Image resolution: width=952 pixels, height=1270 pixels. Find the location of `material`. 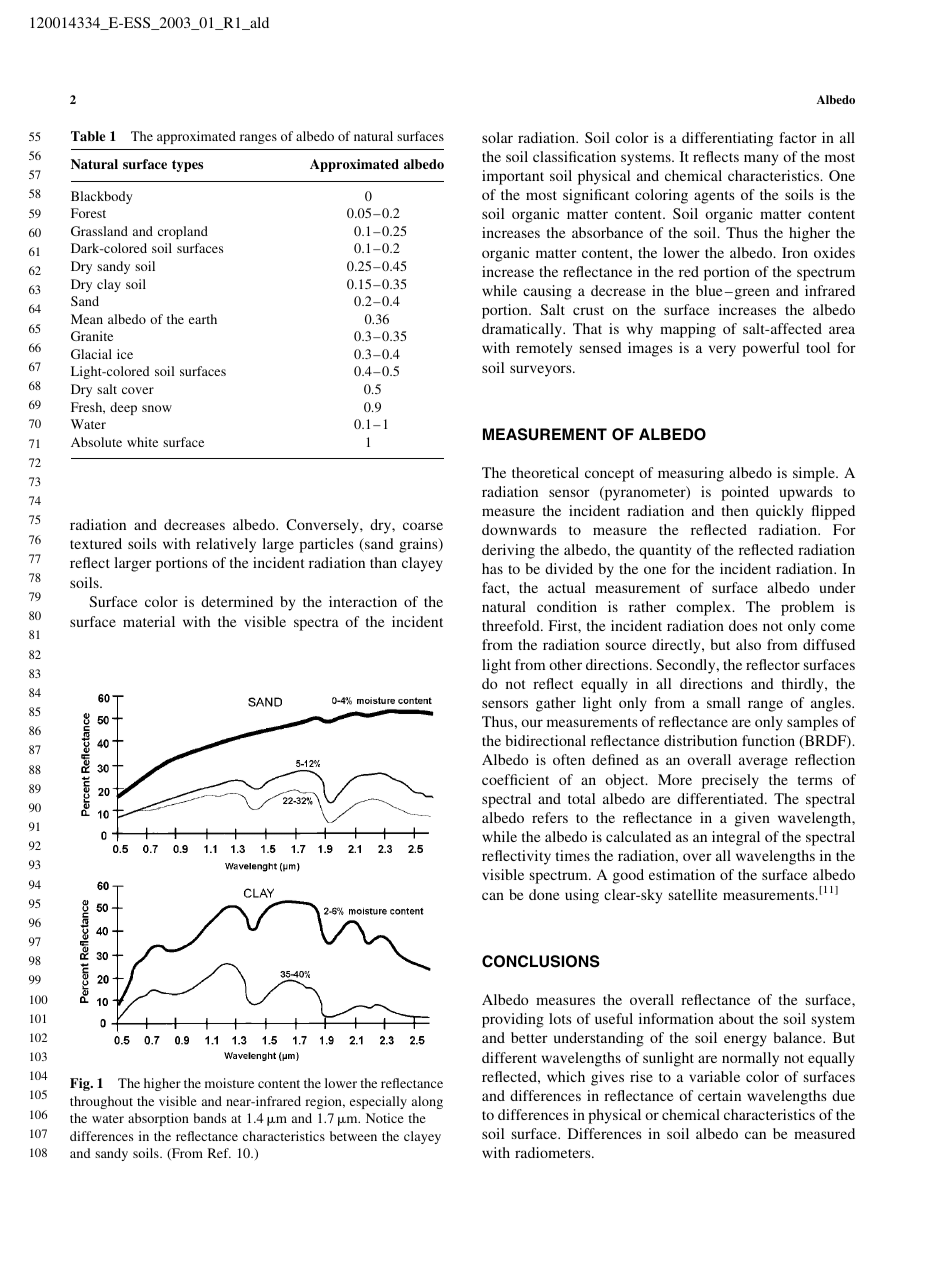

material is located at coordinates (149, 621).
